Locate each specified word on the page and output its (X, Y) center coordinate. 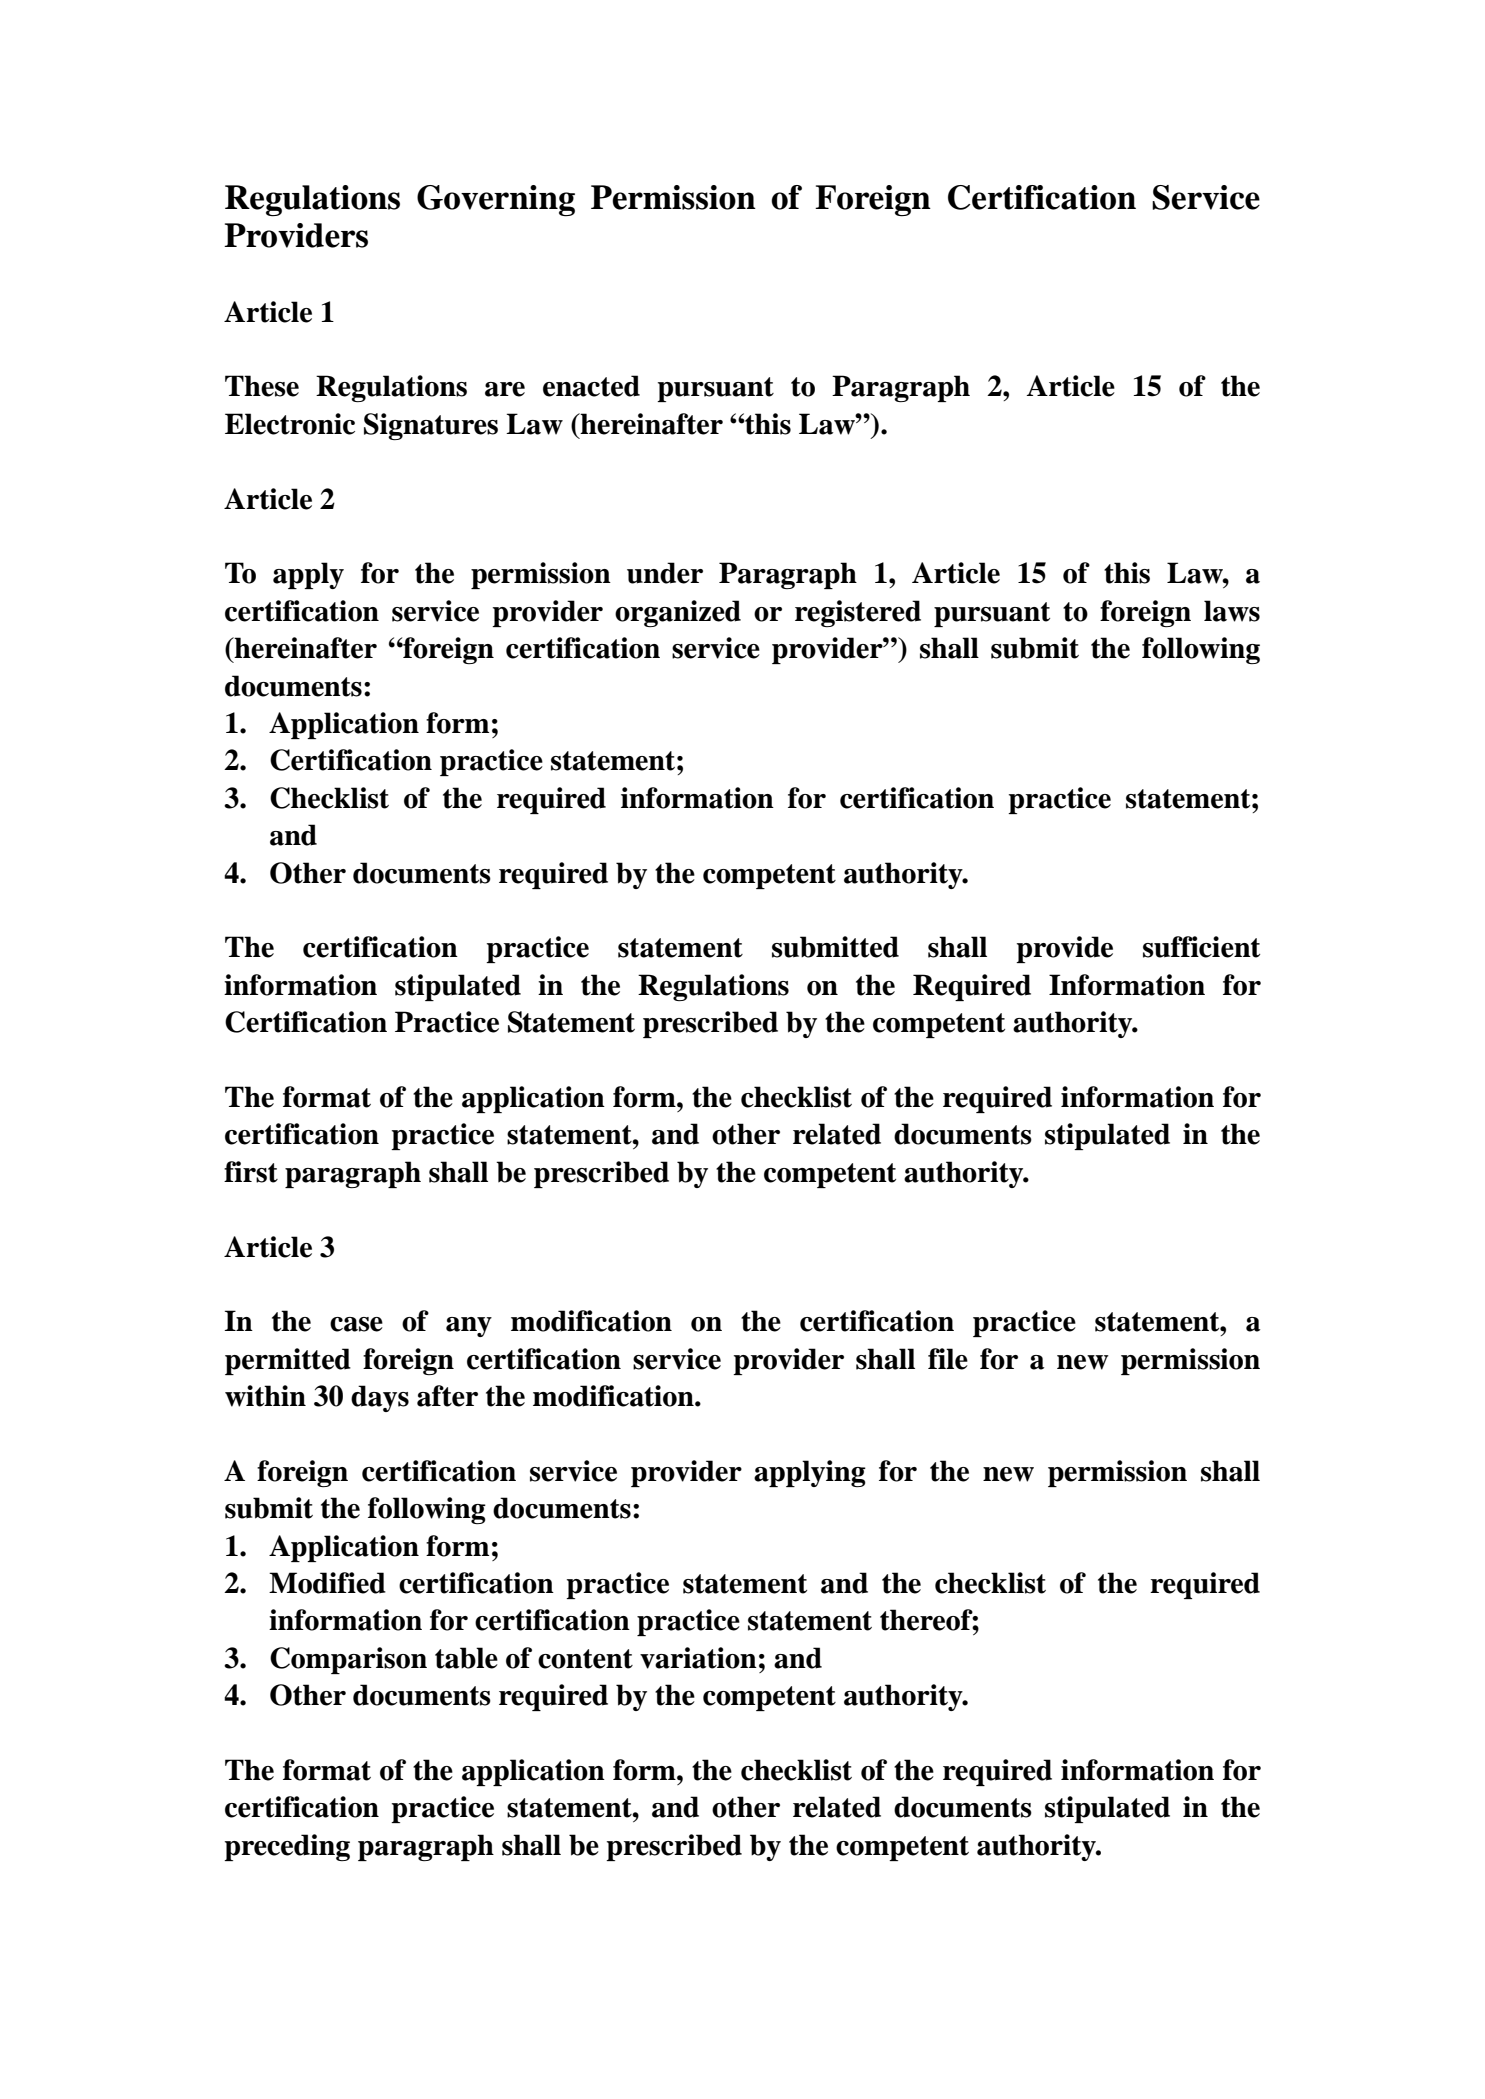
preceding (287, 1847)
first (251, 1172)
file (948, 1359)
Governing (496, 201)
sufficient (1201, 947)
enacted (591, 386)
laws (1232, 611)
